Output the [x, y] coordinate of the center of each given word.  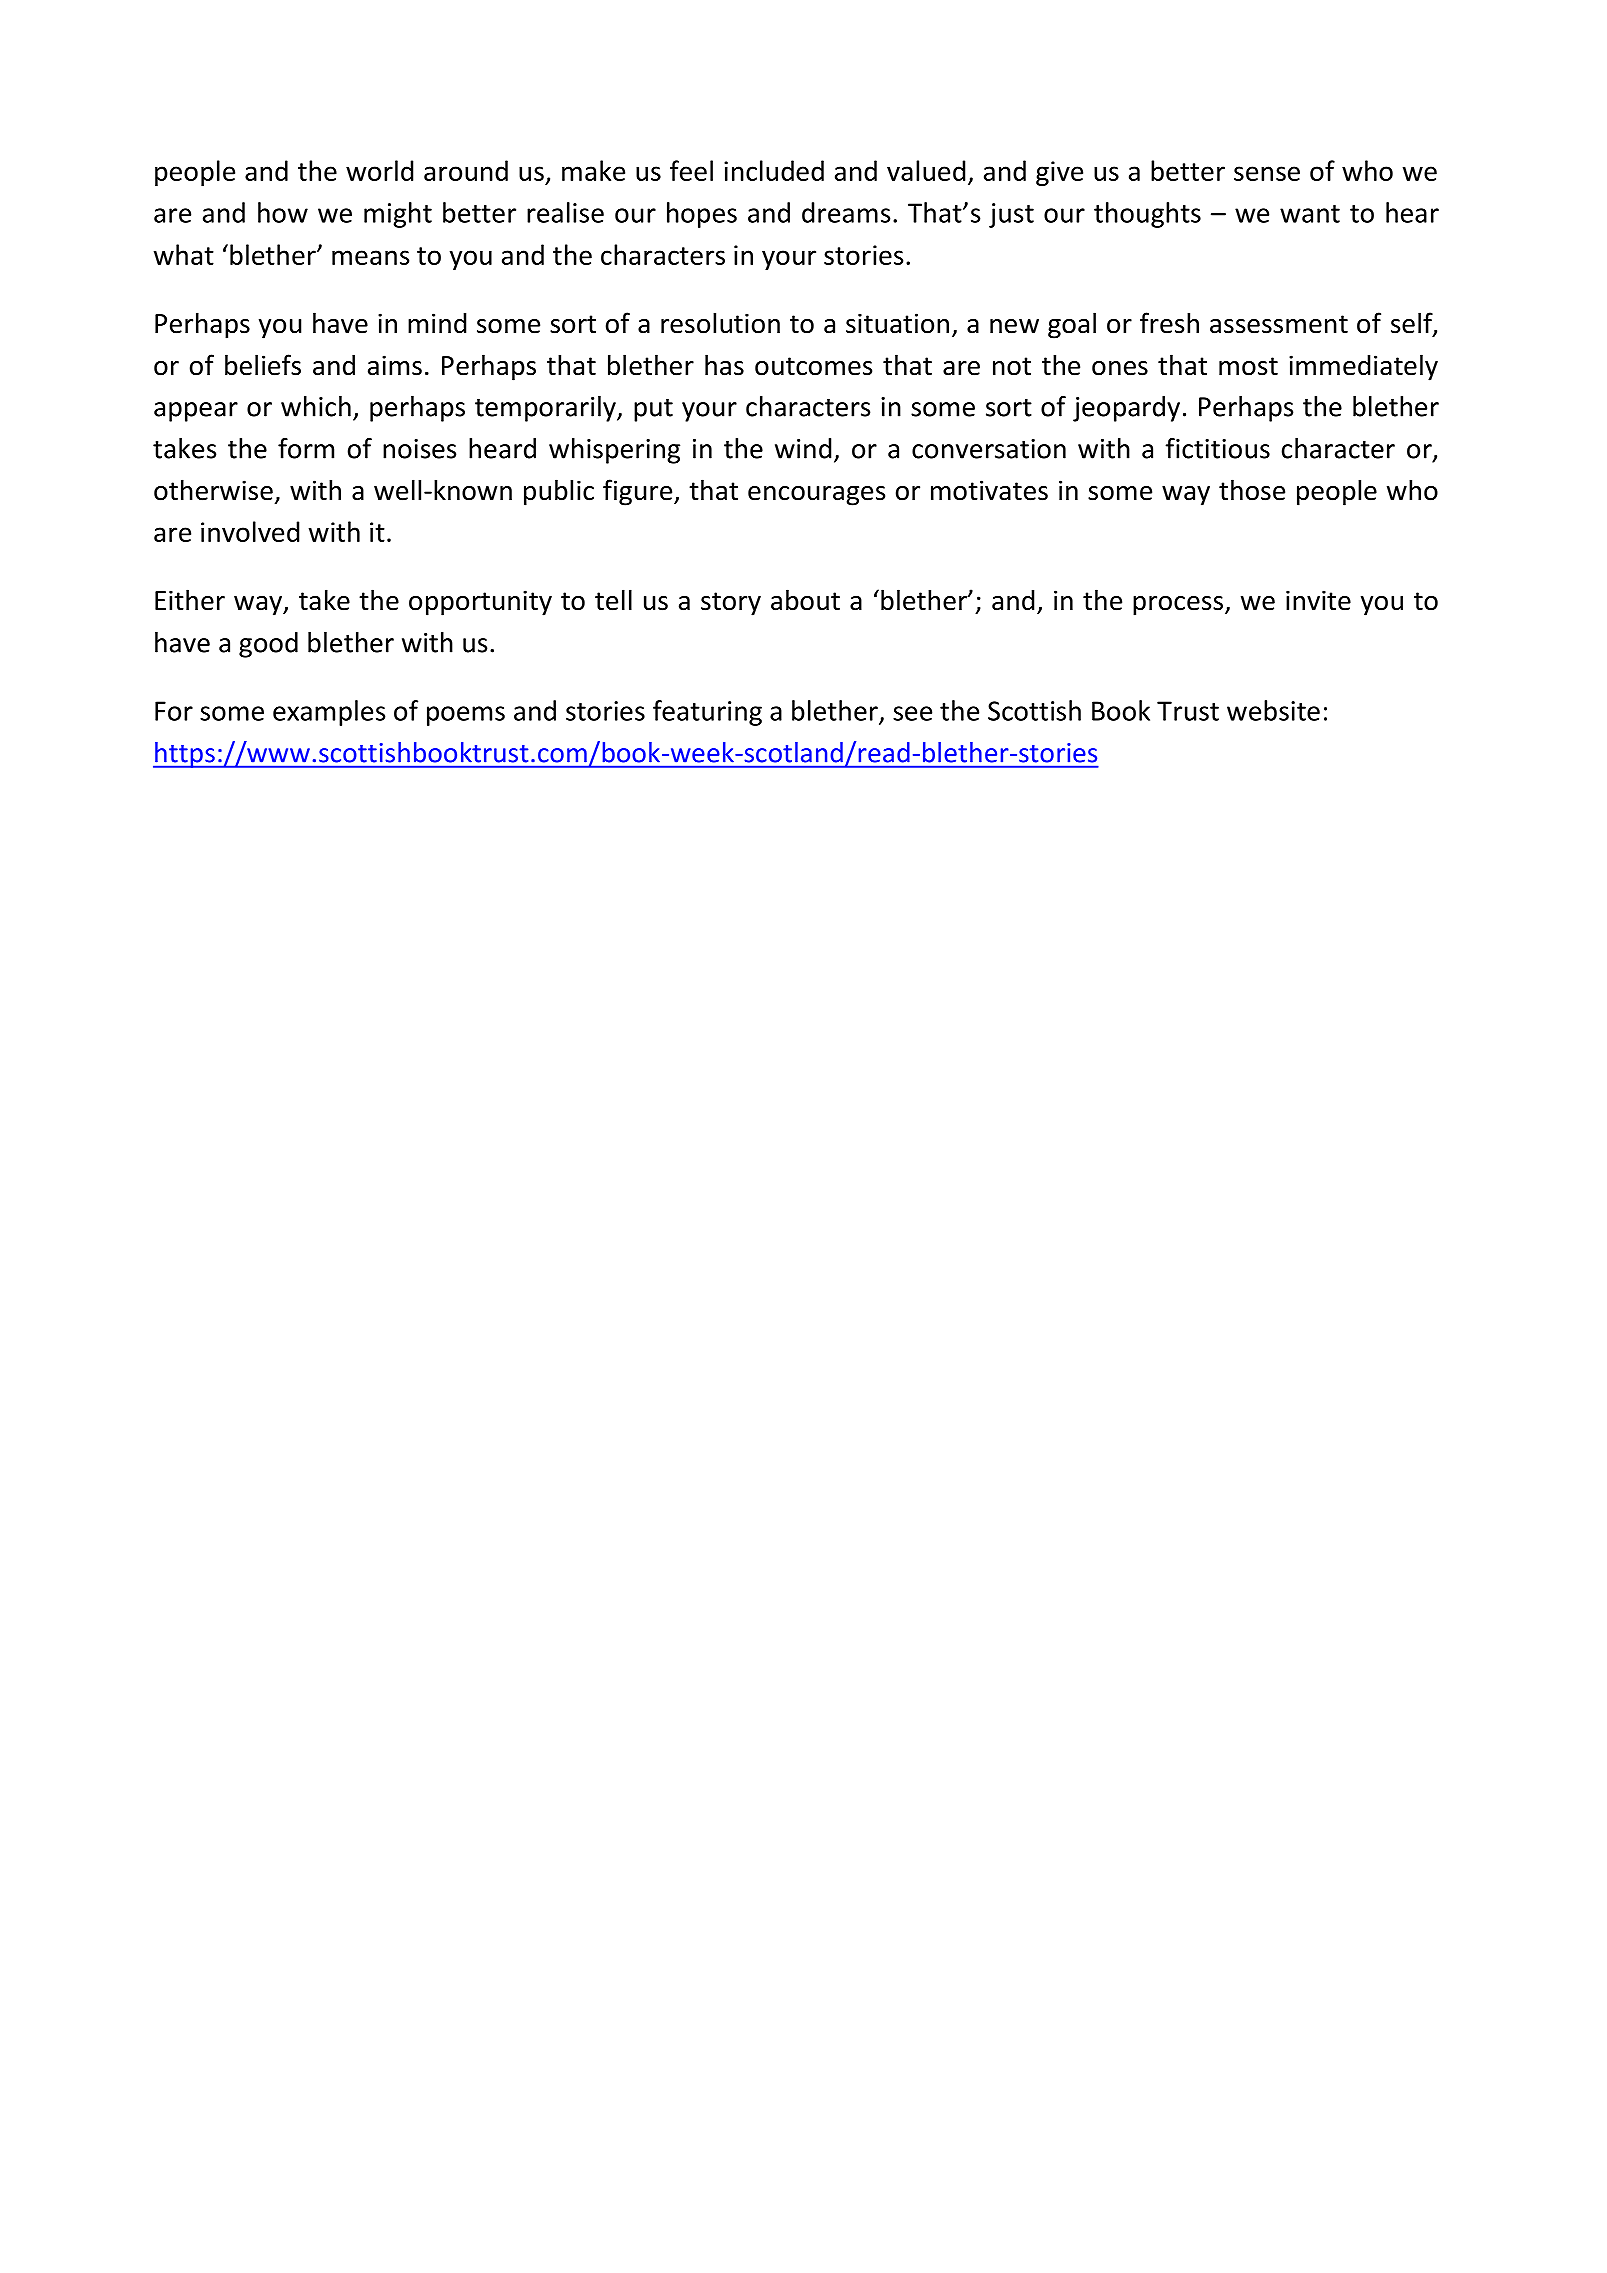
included [774, 170]
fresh [1169, 323]
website [1273, 710]
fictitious [1217, 448]
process [1178, 606]
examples [329, 713]
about [805, 600]
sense [1267, 173]
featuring [707, 713]
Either [190, 600]
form [306, 448]
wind [803, 448]
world [379, 170]
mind [437, 323]
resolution [720, 323]
